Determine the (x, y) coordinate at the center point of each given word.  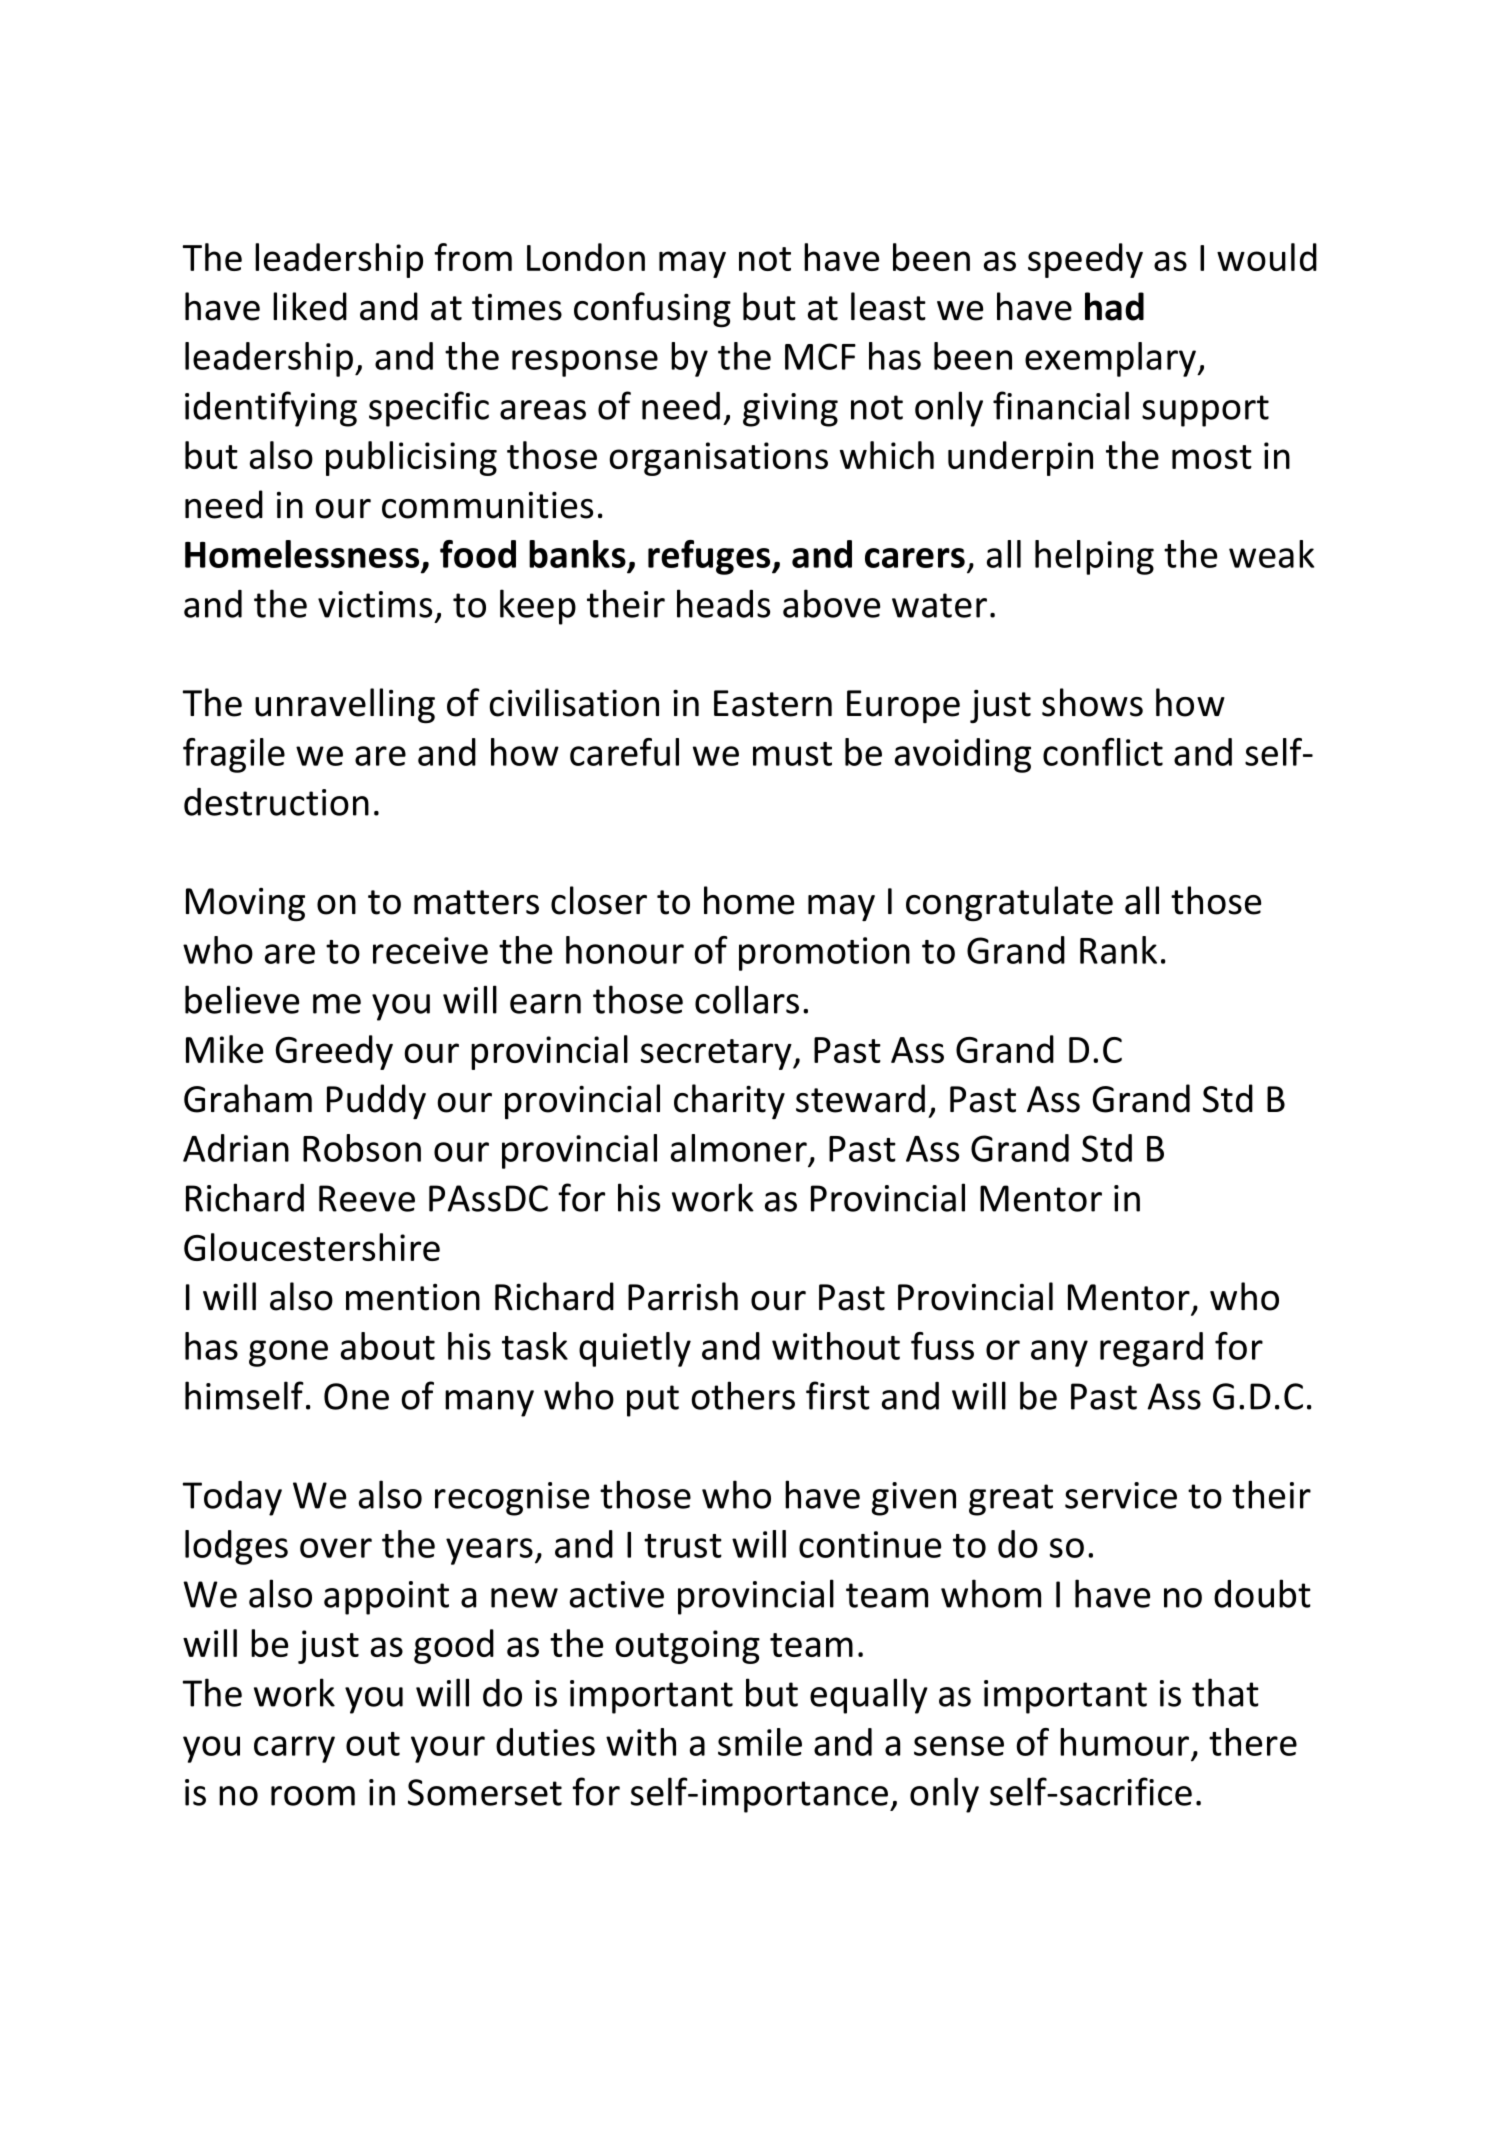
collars (747, 999)
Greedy (334, 1052)
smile (760, 1742)
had (1114, 306)
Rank (1118, 950)
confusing (652, 310)
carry (294, 1749)
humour (1124, 1742)
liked (310, 306)
